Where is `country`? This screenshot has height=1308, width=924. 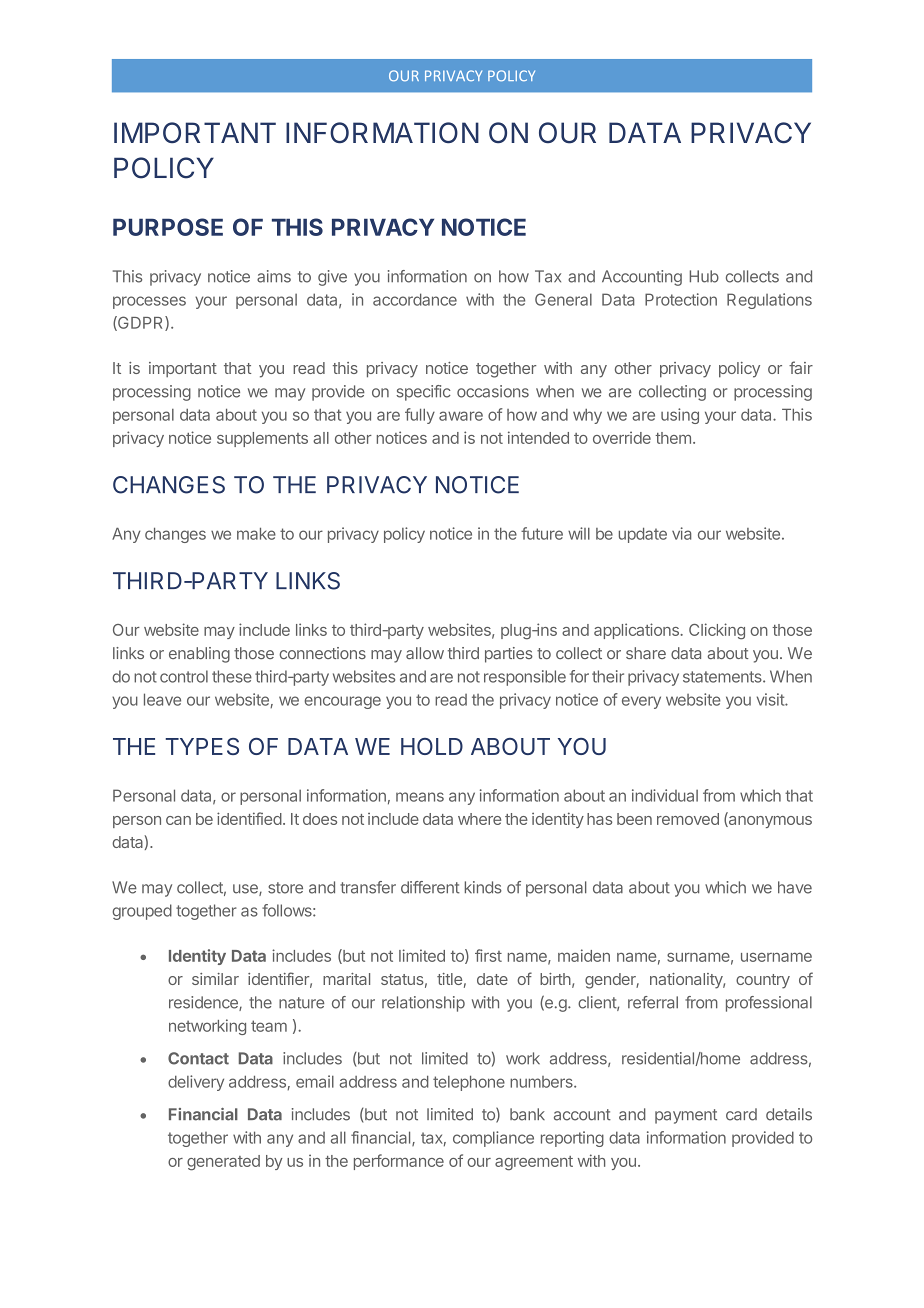
country is located at coordinates (763, 981).
